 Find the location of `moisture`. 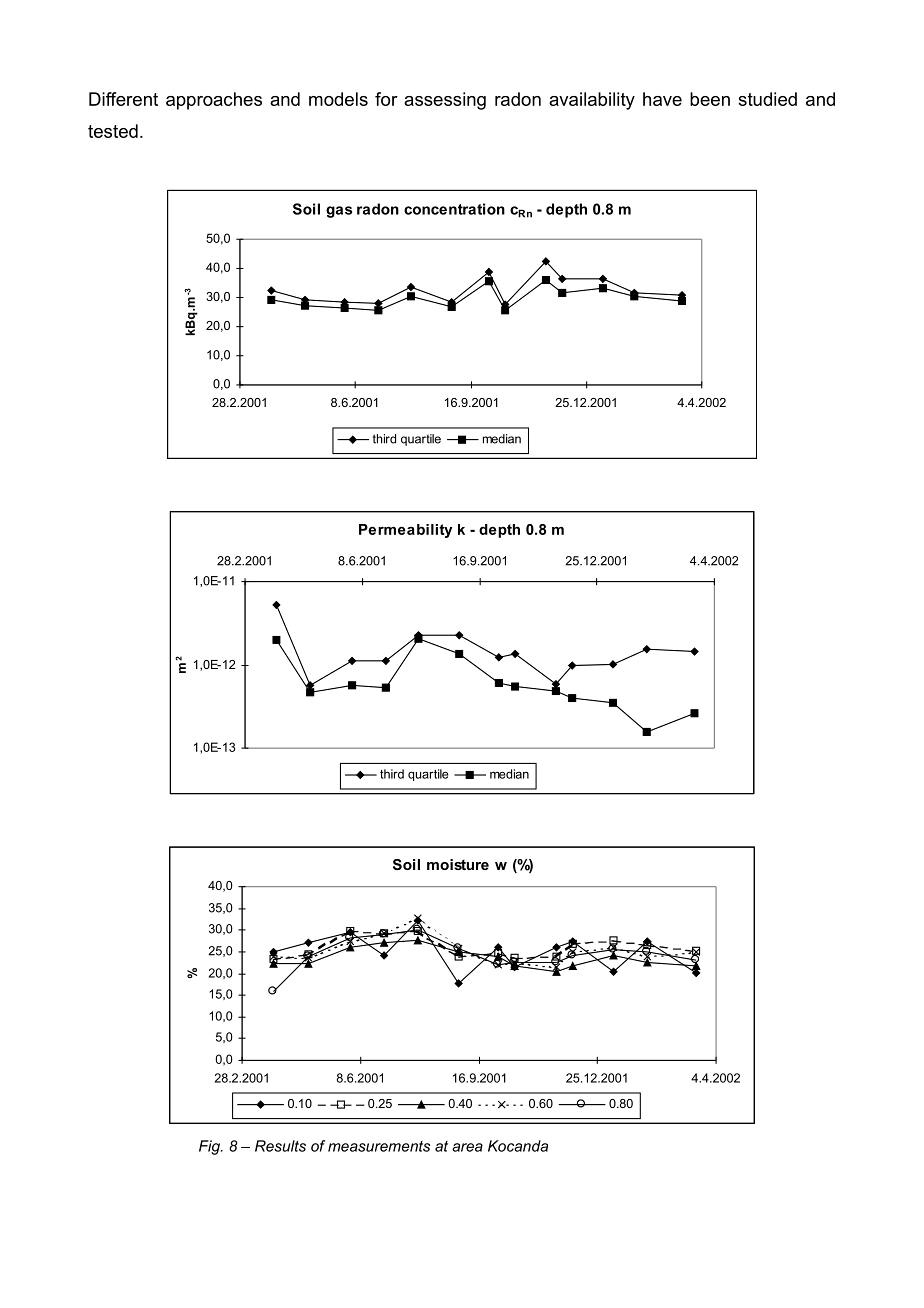

moisture is located at coordinates (458, 864).
